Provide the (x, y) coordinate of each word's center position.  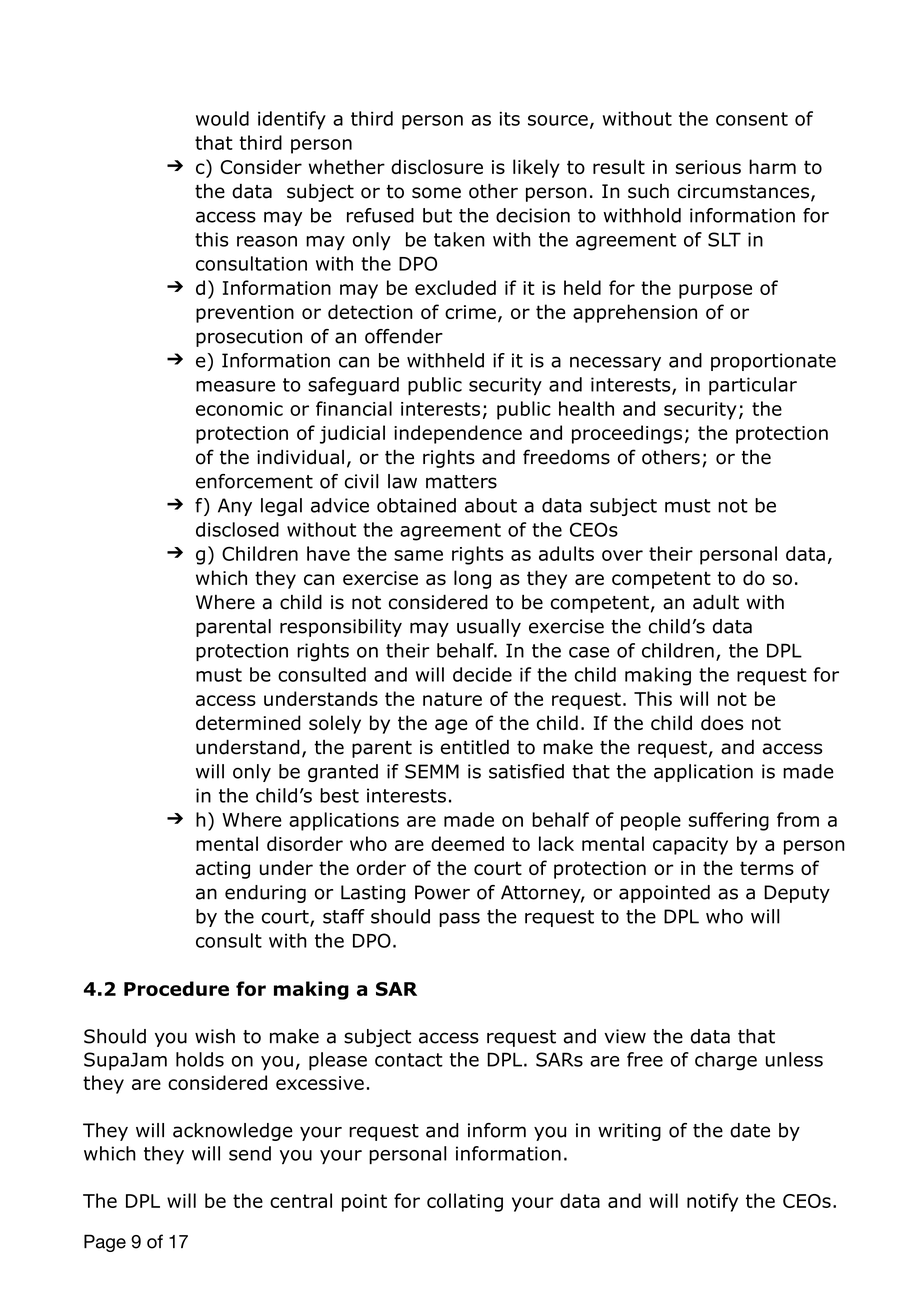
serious (708, 167)
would (222, 118)
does (722, 722)
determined (248, 722)
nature (452, 699)
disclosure (437, 166)
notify (712, 1202)
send (250, 1153)
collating (465, 1202)
